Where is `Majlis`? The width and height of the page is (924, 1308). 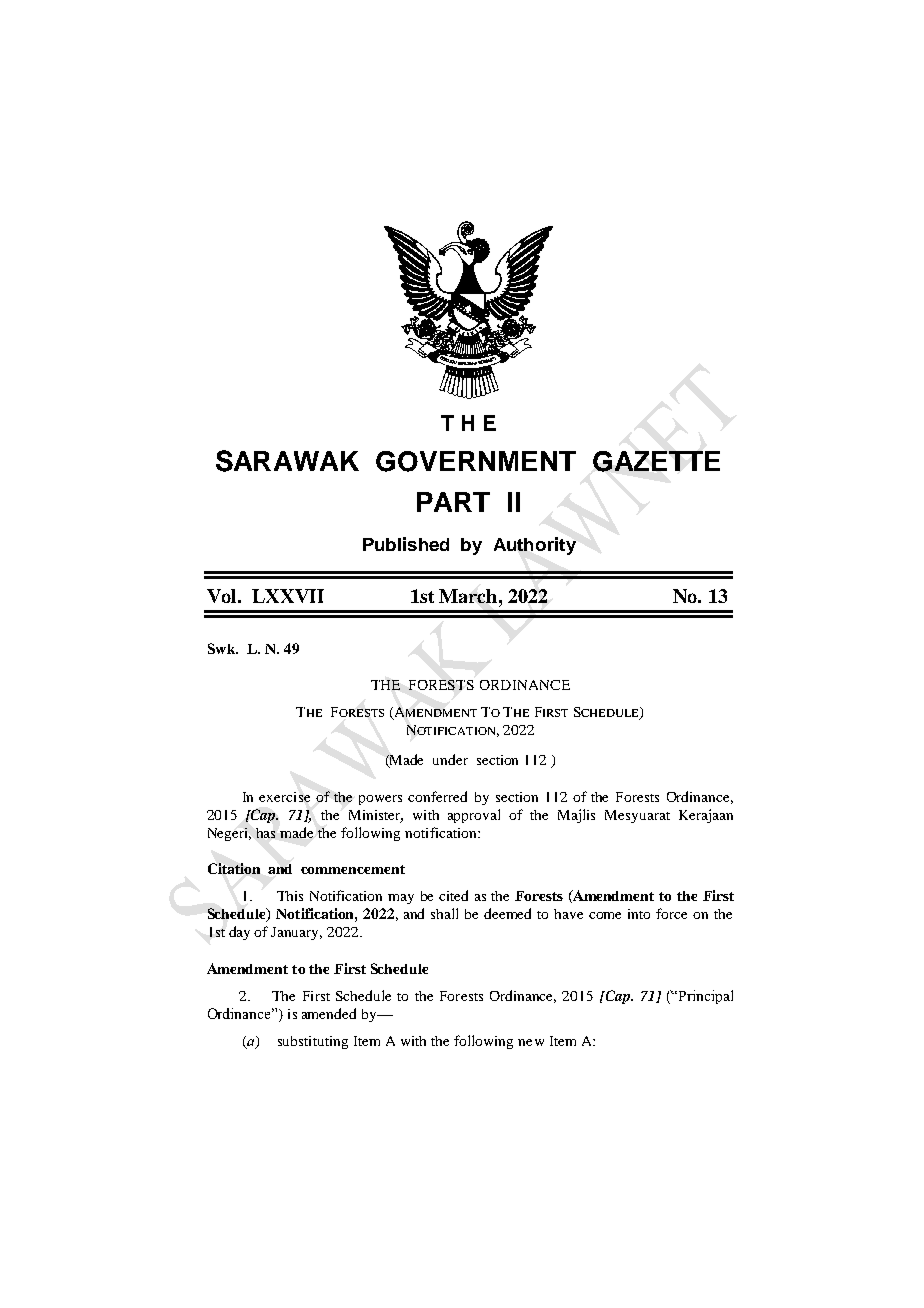
Majlis is located at coordinates (576, 816).
